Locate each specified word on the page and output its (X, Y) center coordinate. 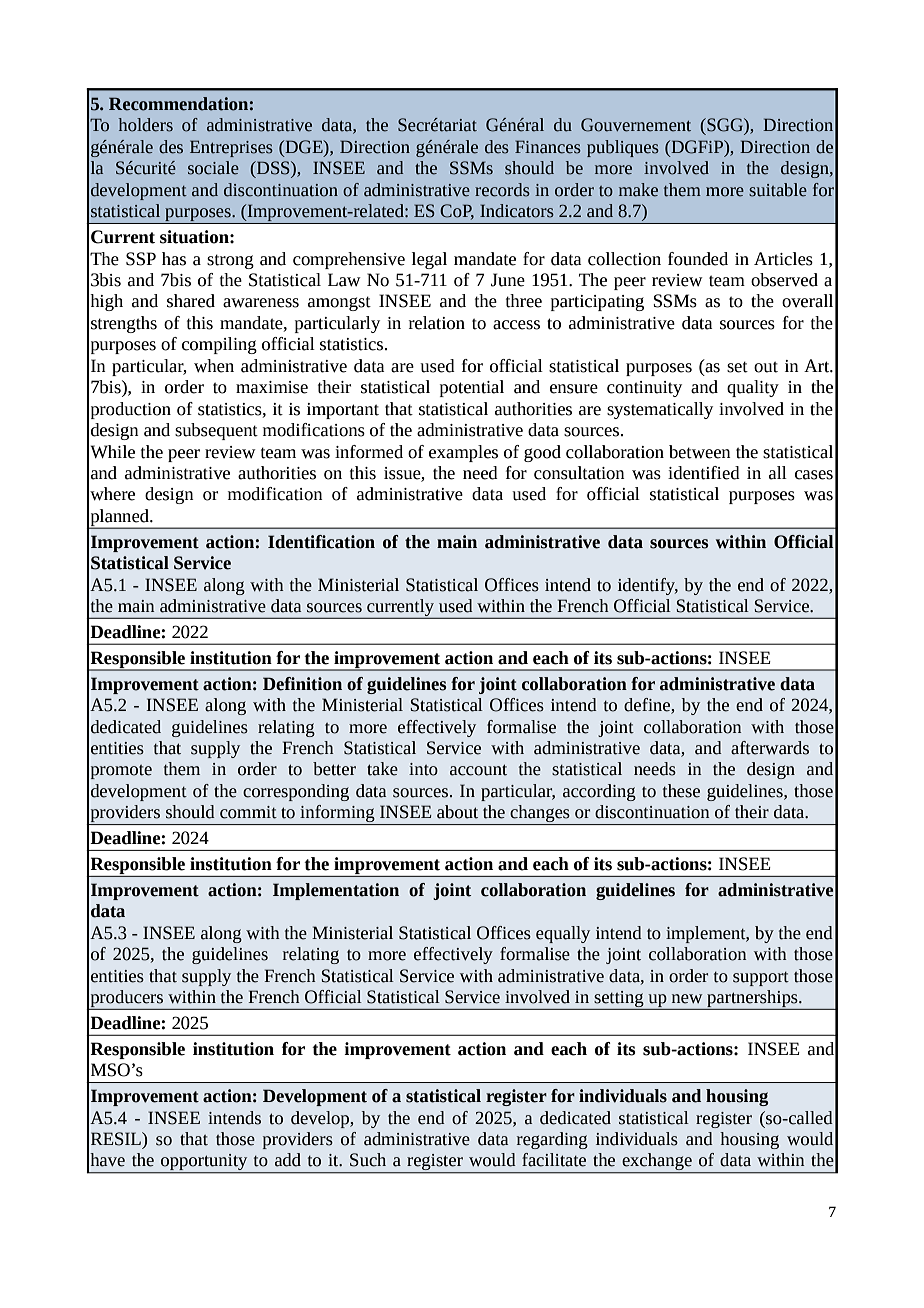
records (502, 190)
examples (463, 453)
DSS (273, 168)
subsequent (216, 431)
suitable (778, 190)
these (681, 791)
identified (704, 473)
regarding (552, 1140)
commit (248, 812)
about (457, 812)
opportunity (204, 1163)
